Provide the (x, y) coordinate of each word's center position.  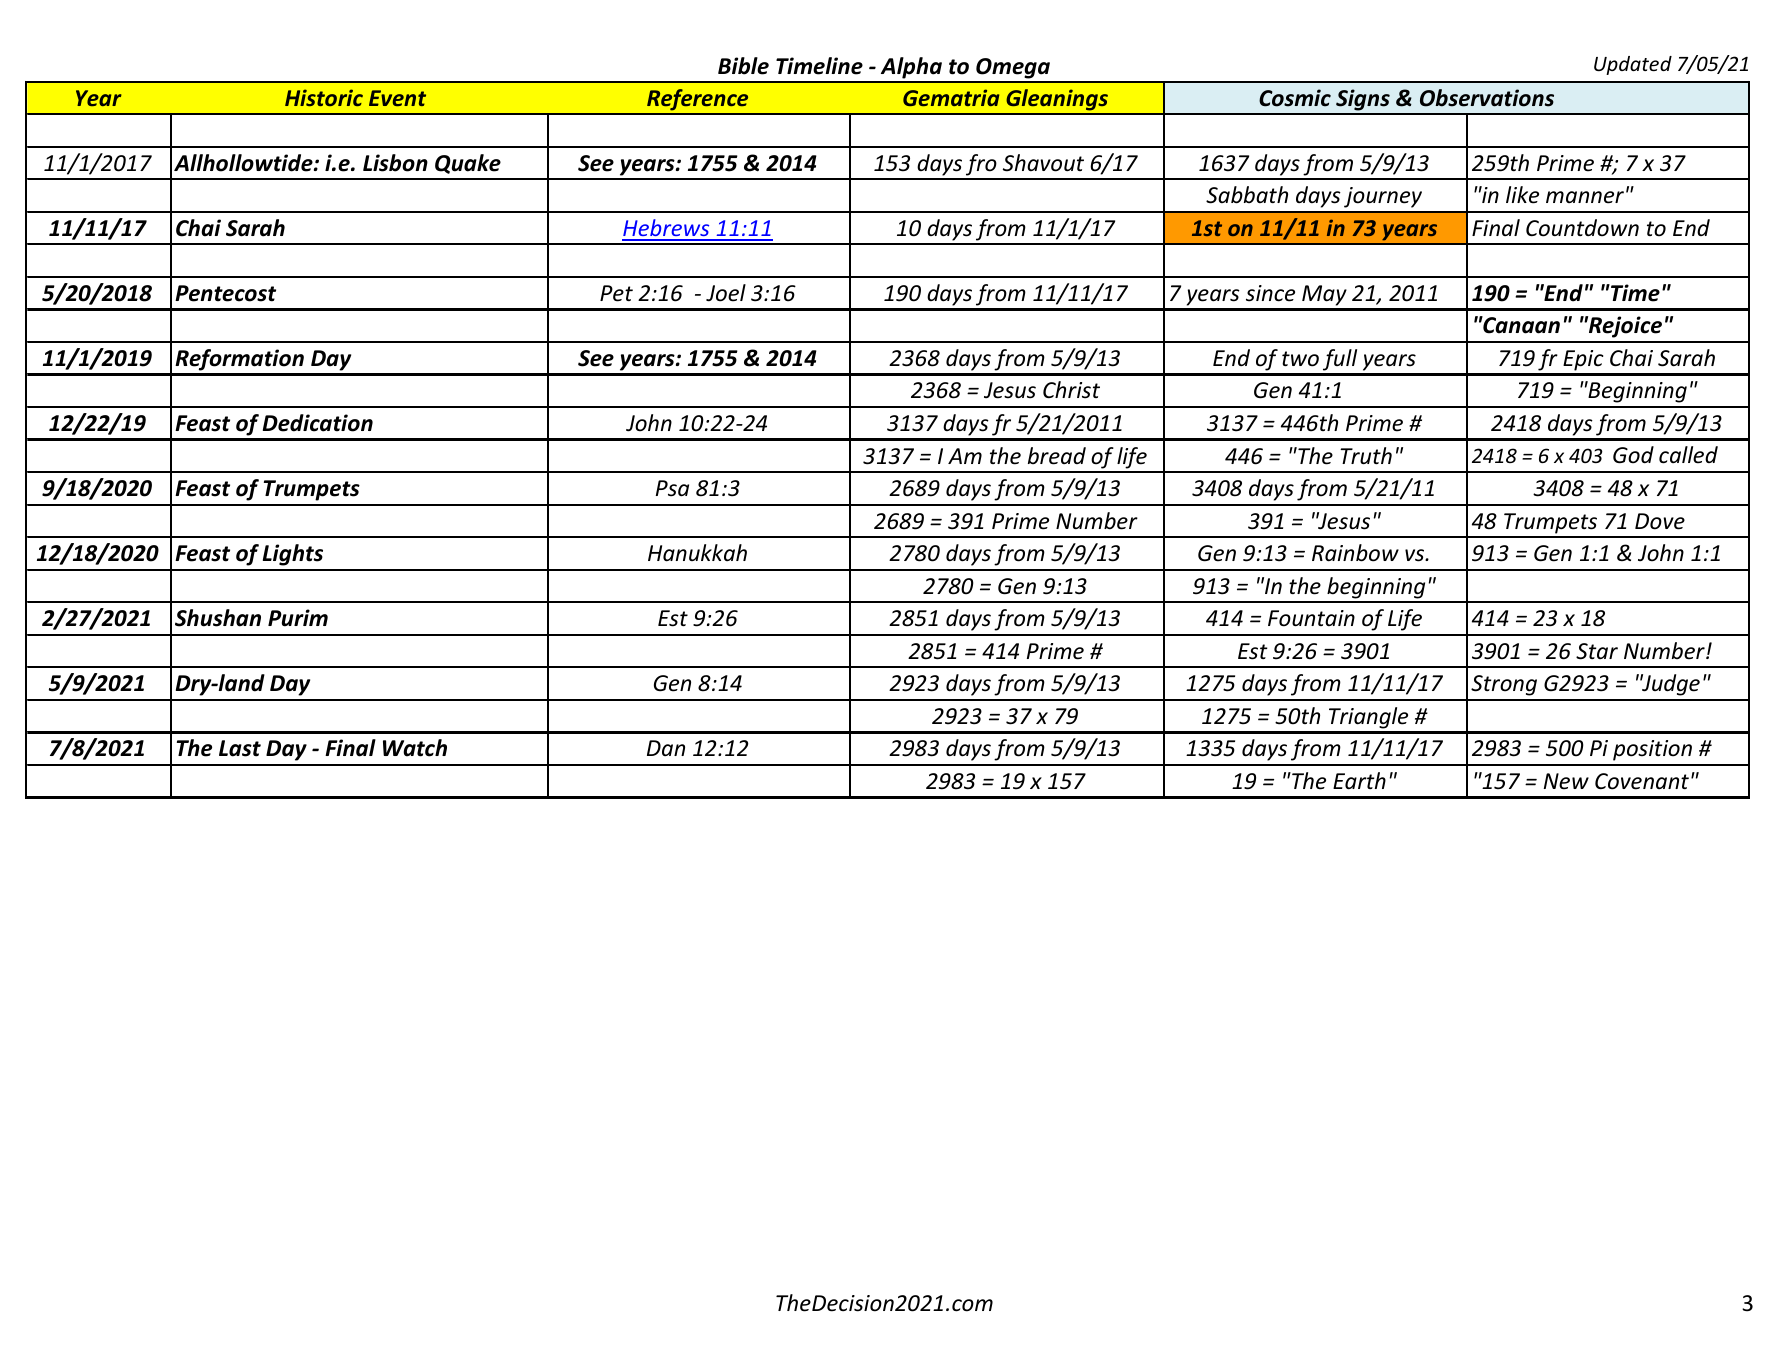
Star (1597, 651)
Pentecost (225, 293)
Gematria (951, 97)
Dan (666, 748)
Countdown (1582, 228)
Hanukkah (697, 553)
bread (1057, 456)
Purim (298, 618)
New (1566, 781)
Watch (415, 748)
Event (397, 98)
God (1633, 455)
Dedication (318, 423)
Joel (726, 293)
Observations (1487, 98)
